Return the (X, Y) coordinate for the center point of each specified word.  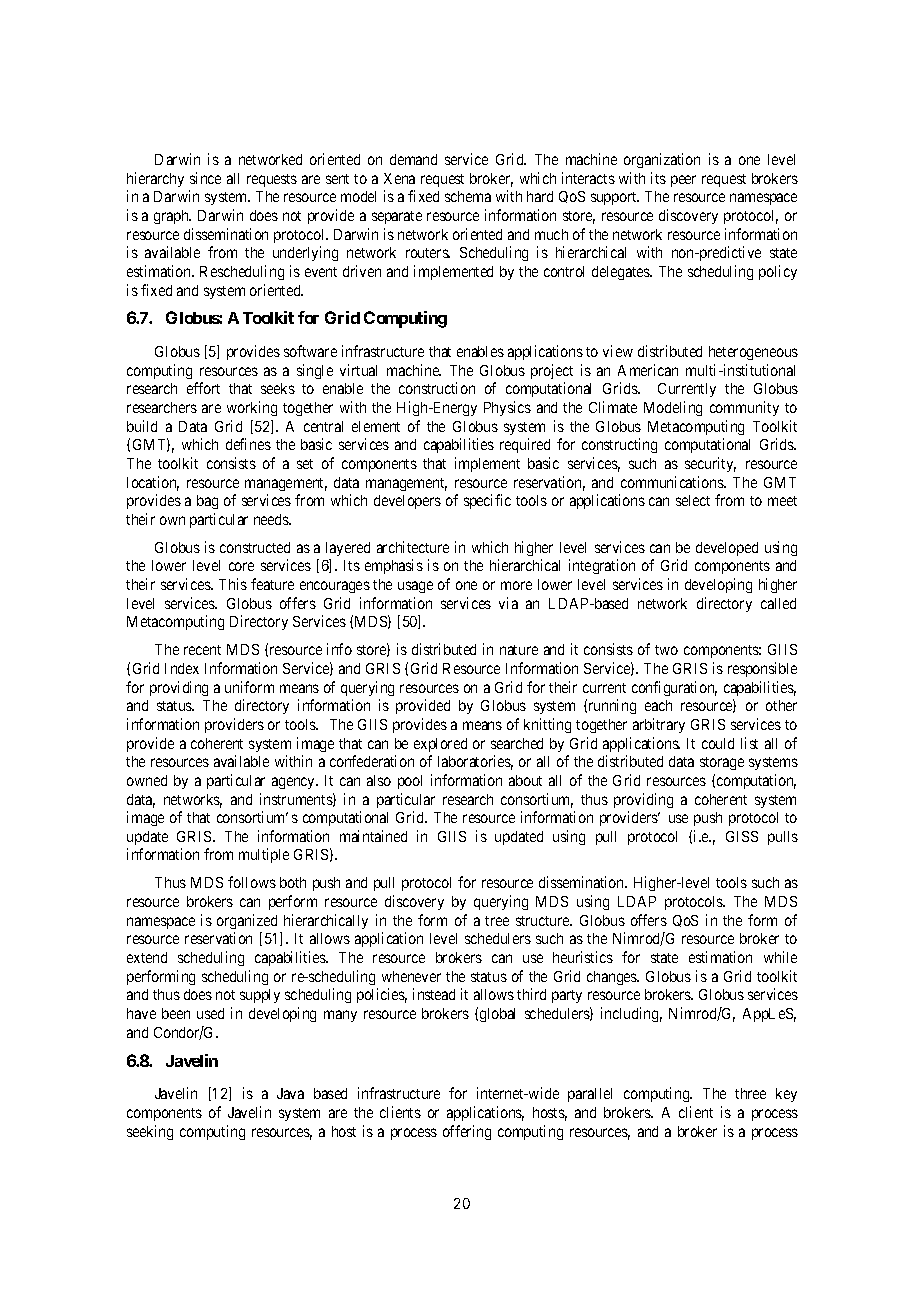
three (750, 1093)
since (205, 178)
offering (467, 1132)
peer (683, 181)
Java (290, 1093)
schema (468, 196)
